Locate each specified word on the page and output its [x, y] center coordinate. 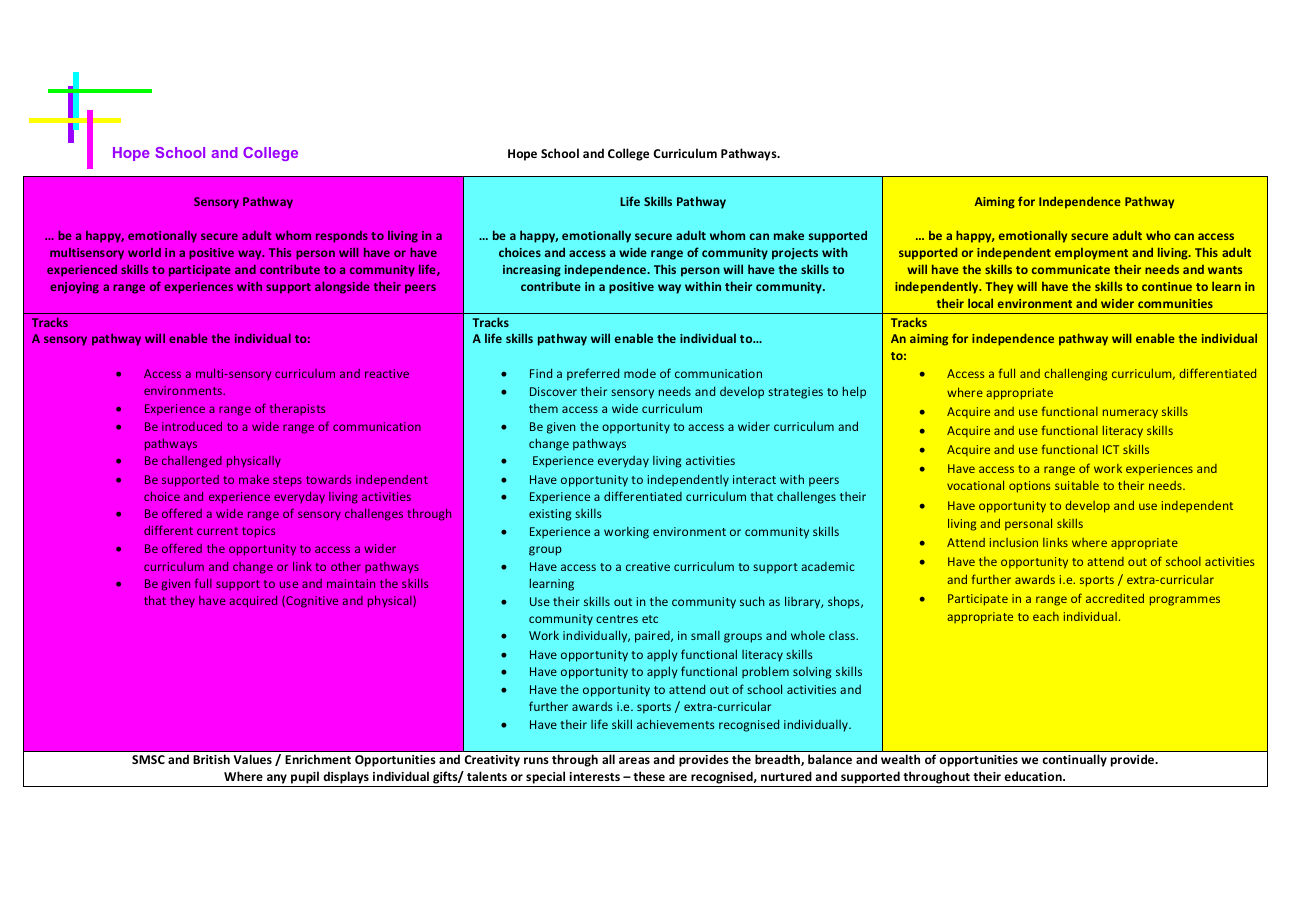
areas [634, 760]
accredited [1115, 598]
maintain [351, 583]
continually [1075, 761]
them [543, 408]
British [212, 759]
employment [1091, 254]
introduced [192, 426]
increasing [532, 271]
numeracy [1130, 414]
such [752, 601]
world [144, 252]
